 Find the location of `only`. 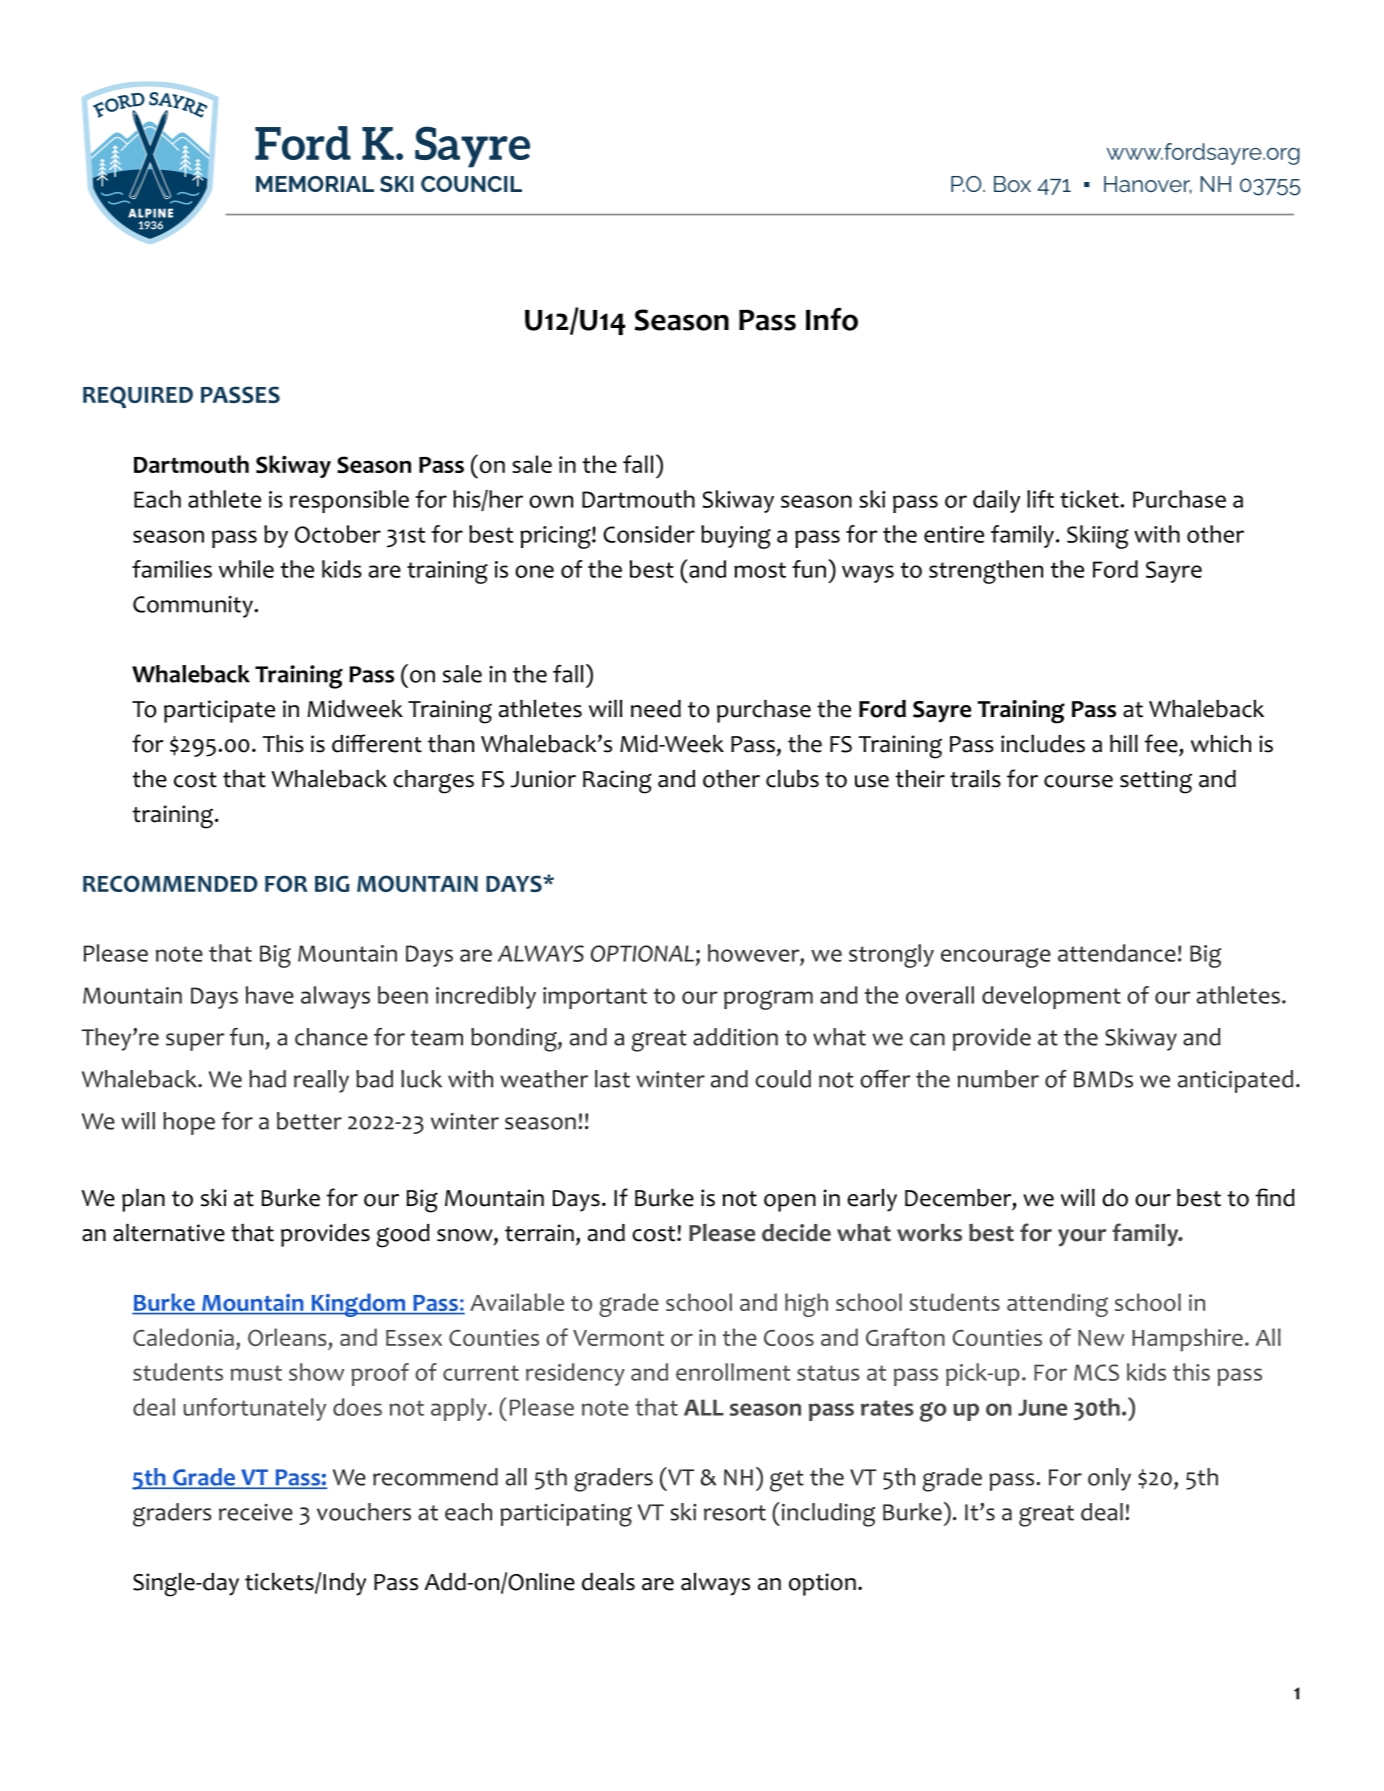

only is located at coordinates (1109, 1479).
